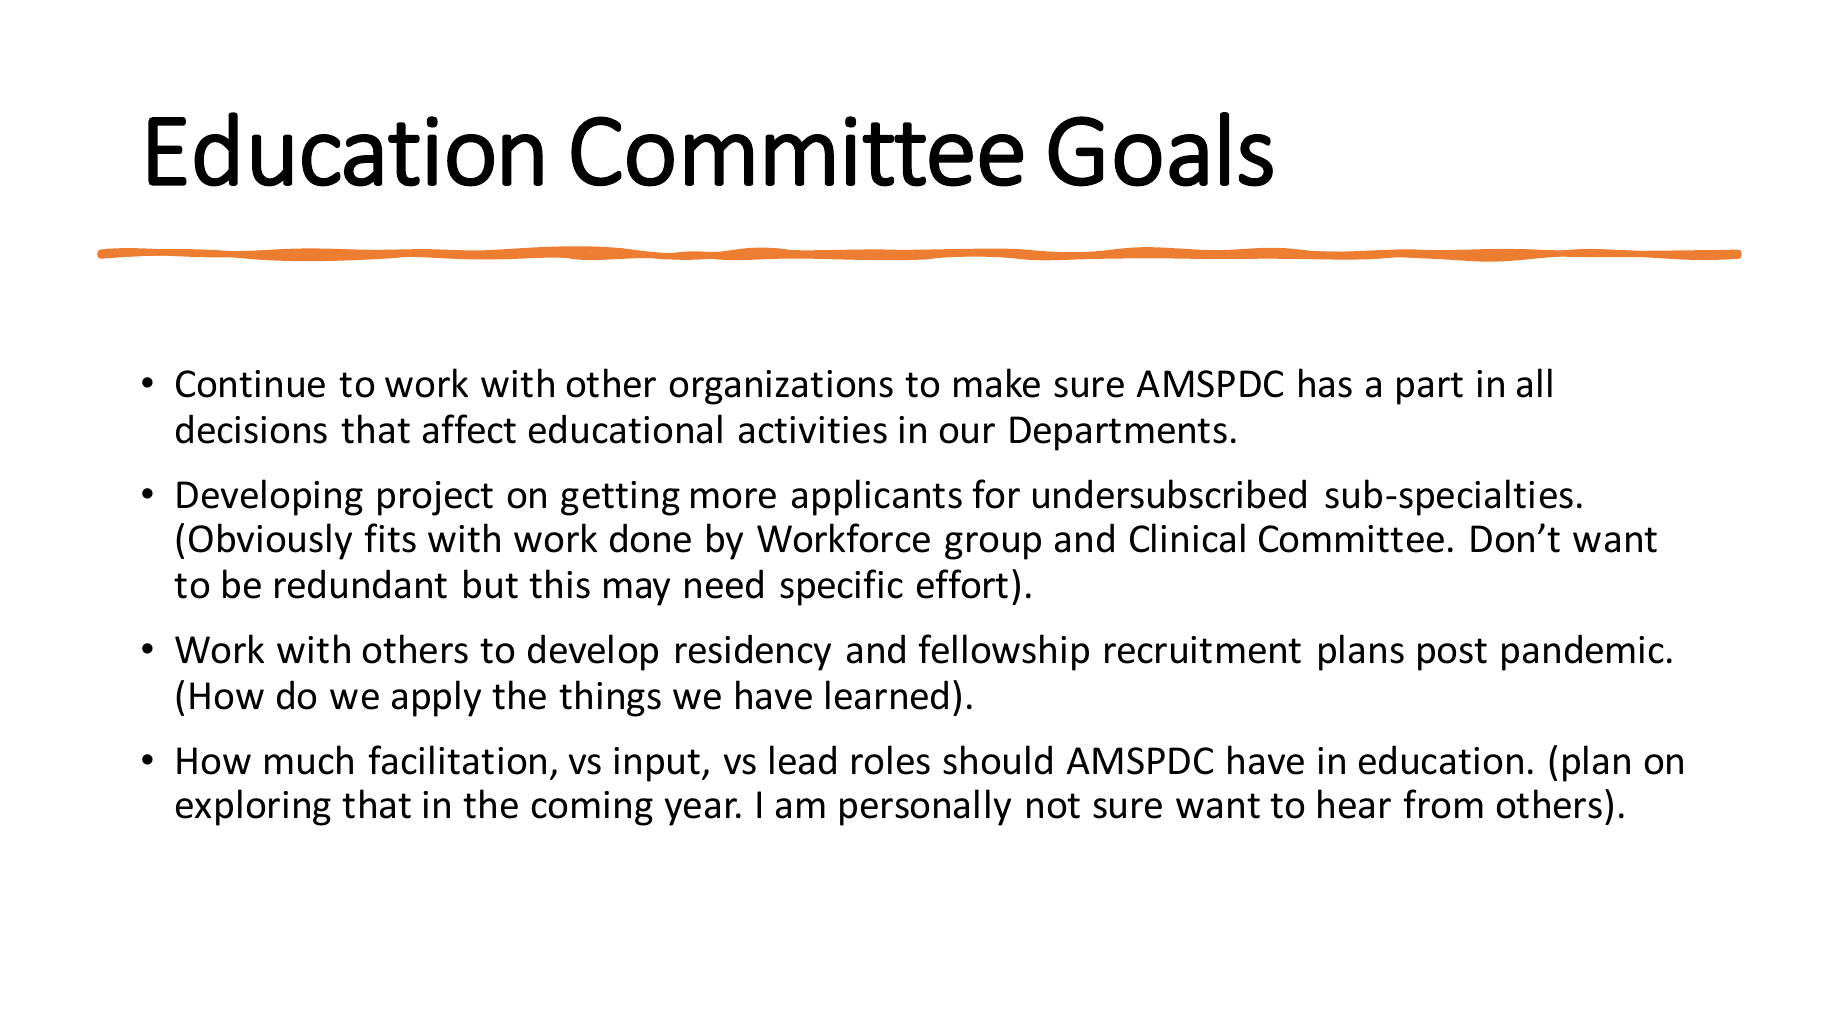  What do you see at coordinates (962, 584) in the document?
I see `effort` at bounding box center [962, 584].
